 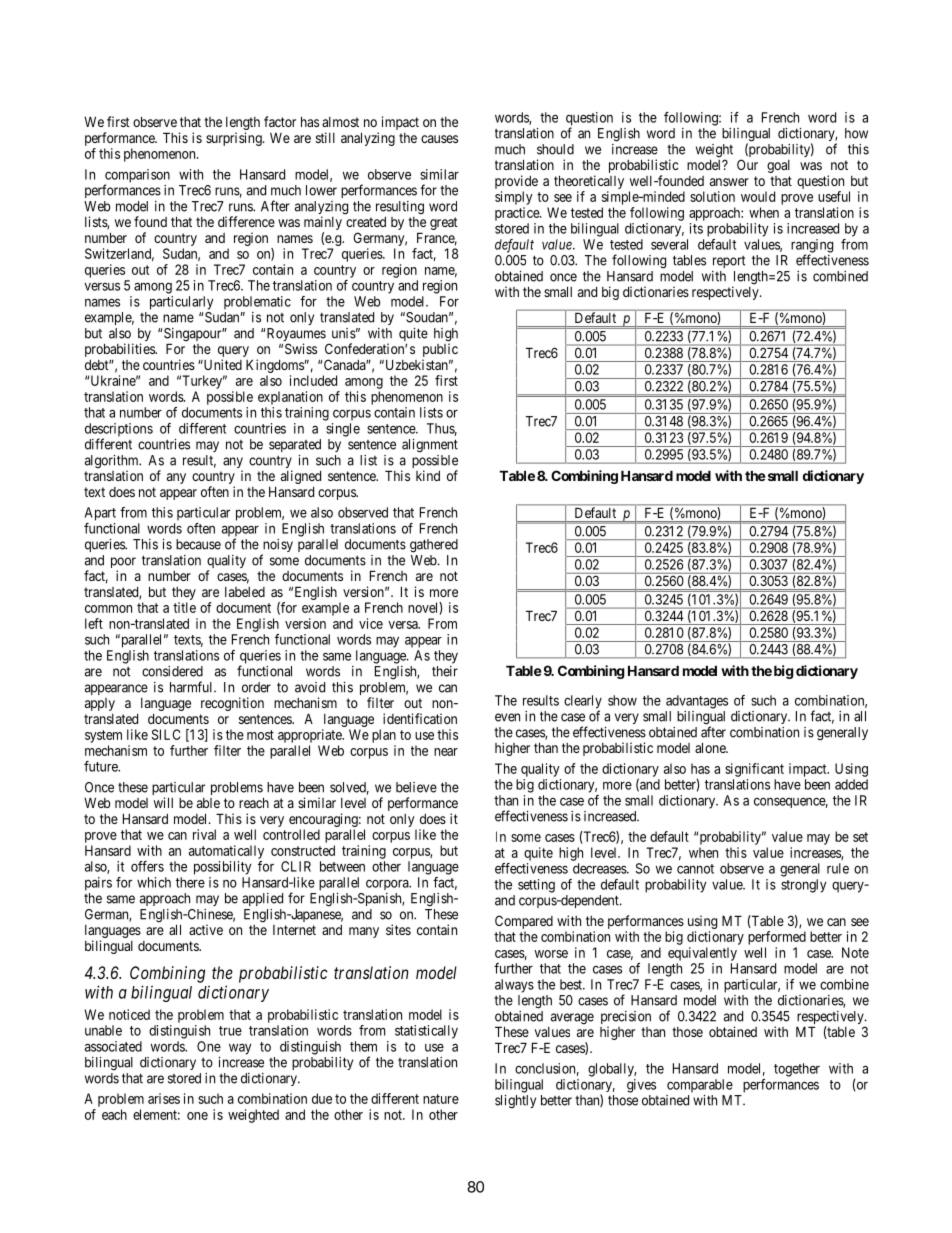 I want to click on setting, so click(x=536, y=886).
